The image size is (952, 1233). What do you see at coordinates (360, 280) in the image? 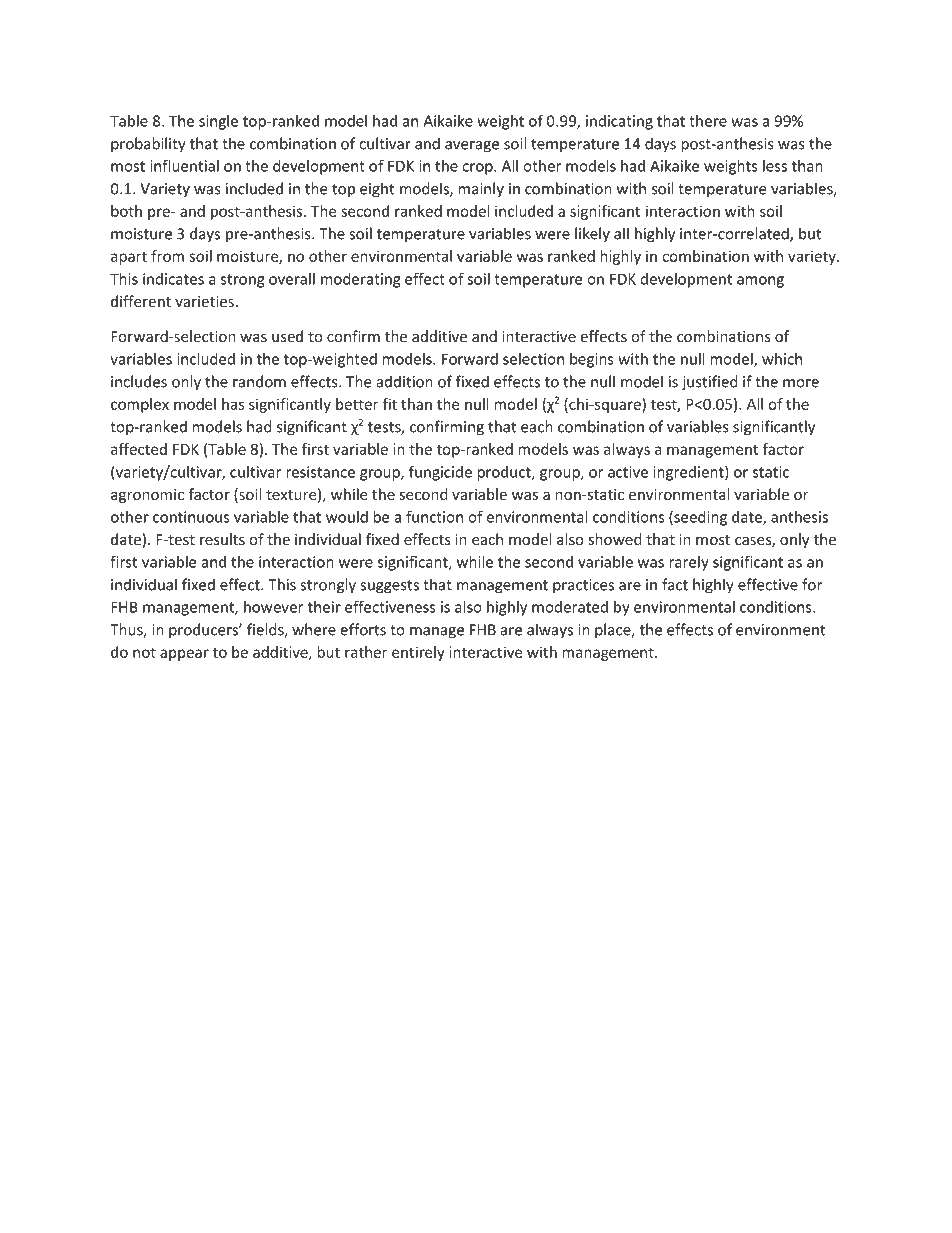
I see `moderating` at bounding box center [360, 280].
